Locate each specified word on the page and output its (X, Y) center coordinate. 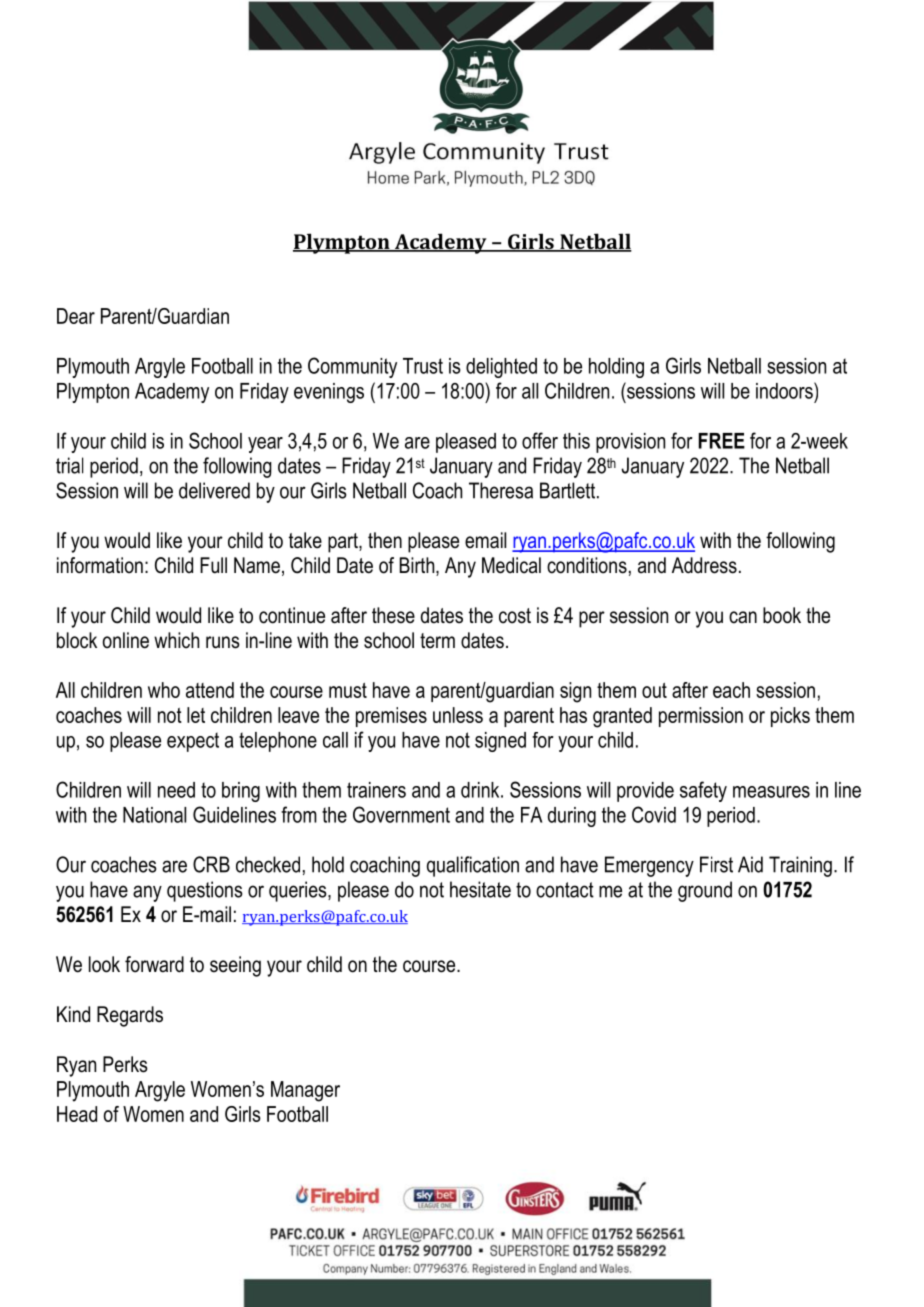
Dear (76, 316)
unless (458, 715)
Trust (423, 366)
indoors (785, 390)
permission (701, 717)
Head (77, 1114)
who (164, 690)
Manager (305, 1091)
